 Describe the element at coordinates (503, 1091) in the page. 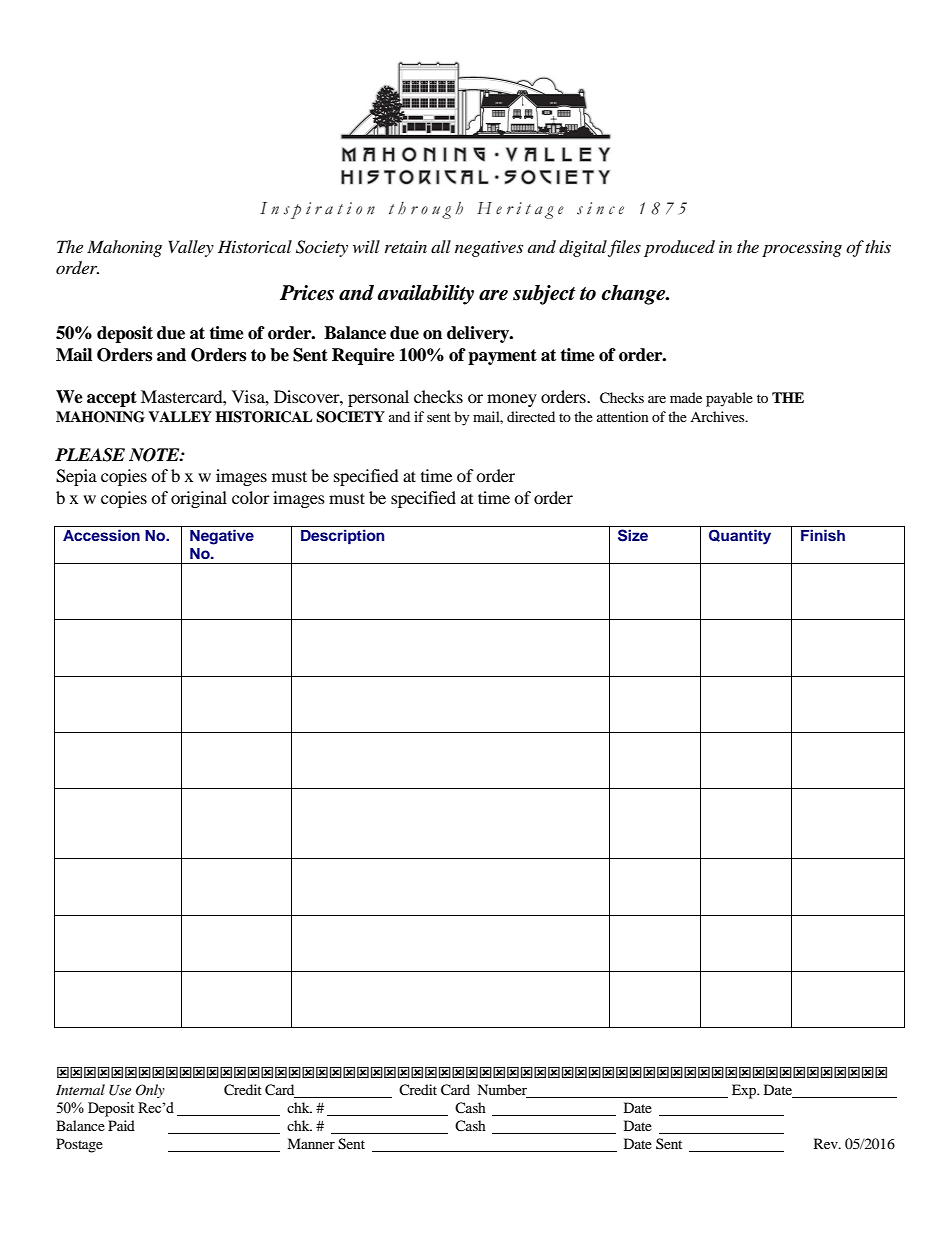

I see `Number` at that location.
